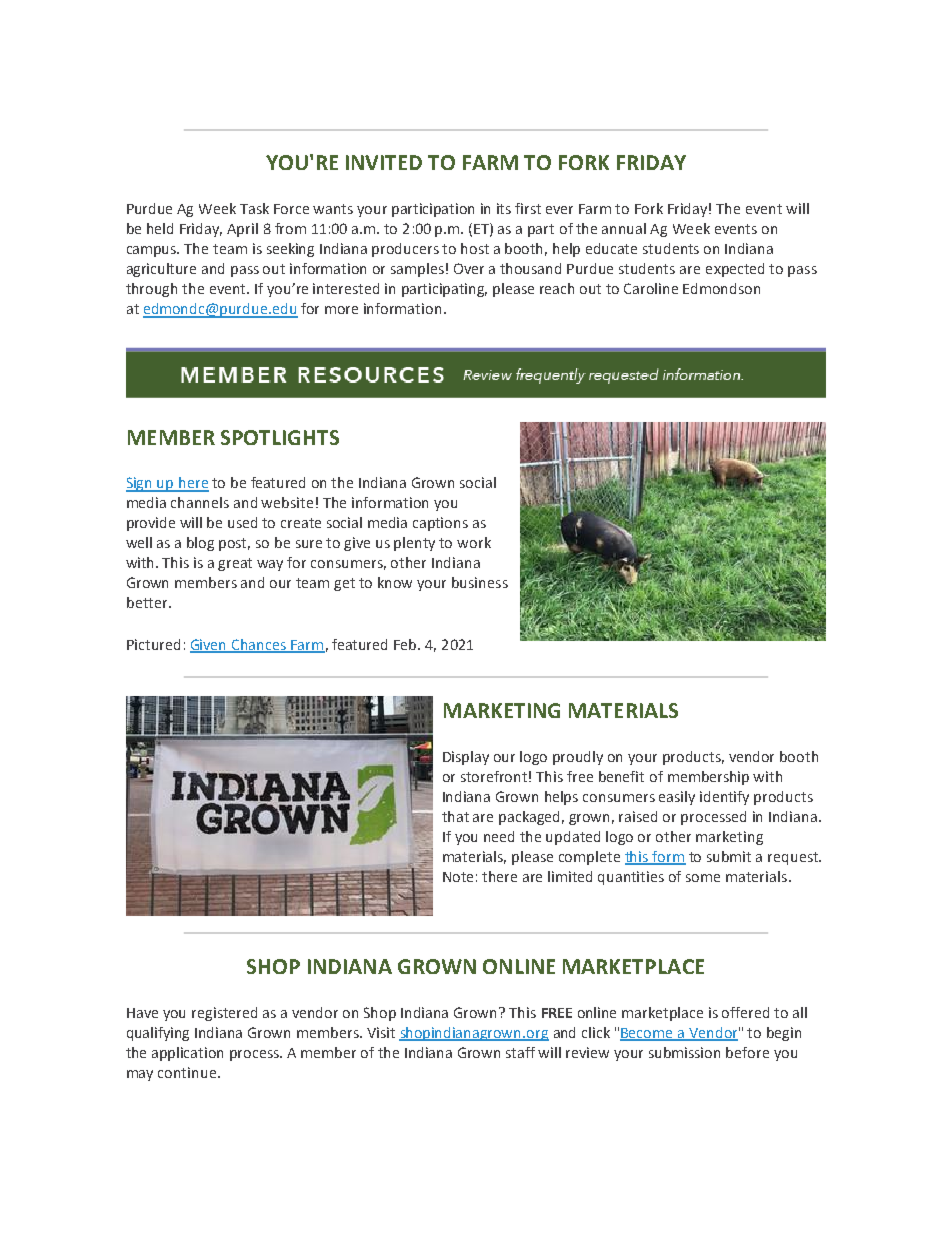 The width and height of the image is (952, 1233). What do you see at coordinates (578, 758) in the image?
I see `proudly` at bounding box center [578, 758].
